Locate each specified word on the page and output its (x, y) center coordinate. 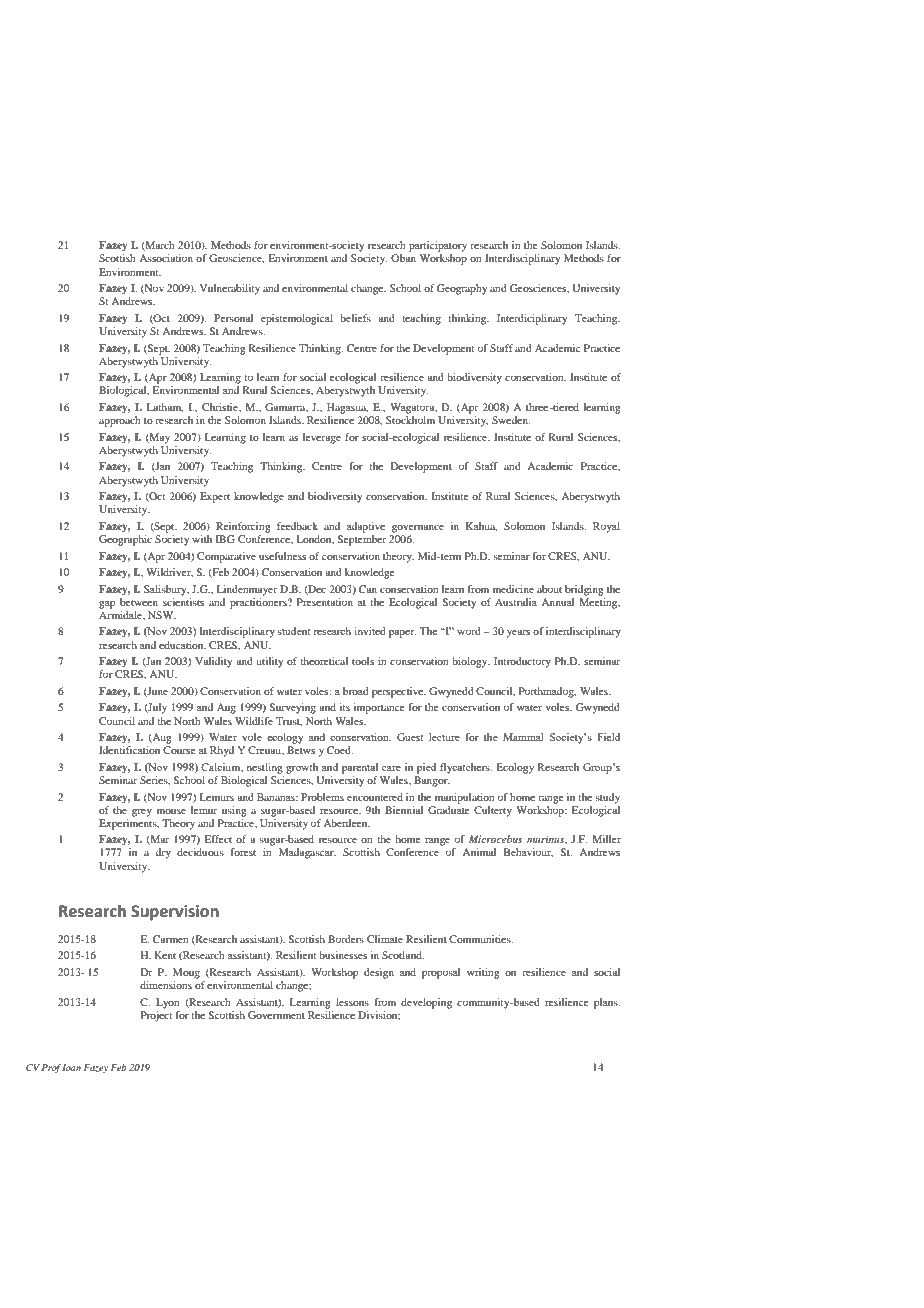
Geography (462, 289)
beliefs (355, 318)
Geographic (125, 540)
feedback (297, 526)
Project (156, 1016)
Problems (322, 797)
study (607, 798)
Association (166, 258)
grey (142, 812)
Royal (606, 527)
